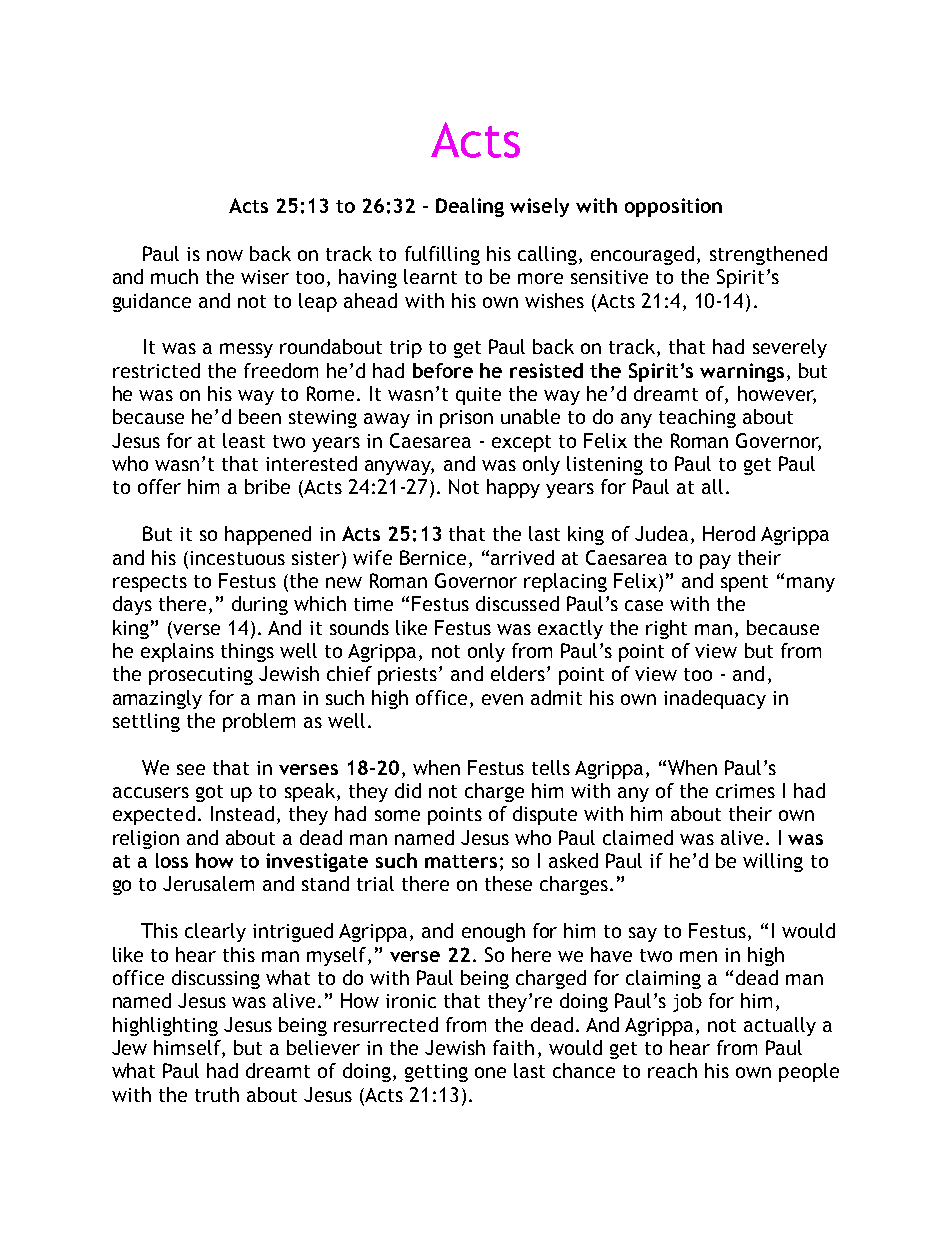 The width and height of the screenshot is (952, 1233). I want to click on now, so click(225, 255).
